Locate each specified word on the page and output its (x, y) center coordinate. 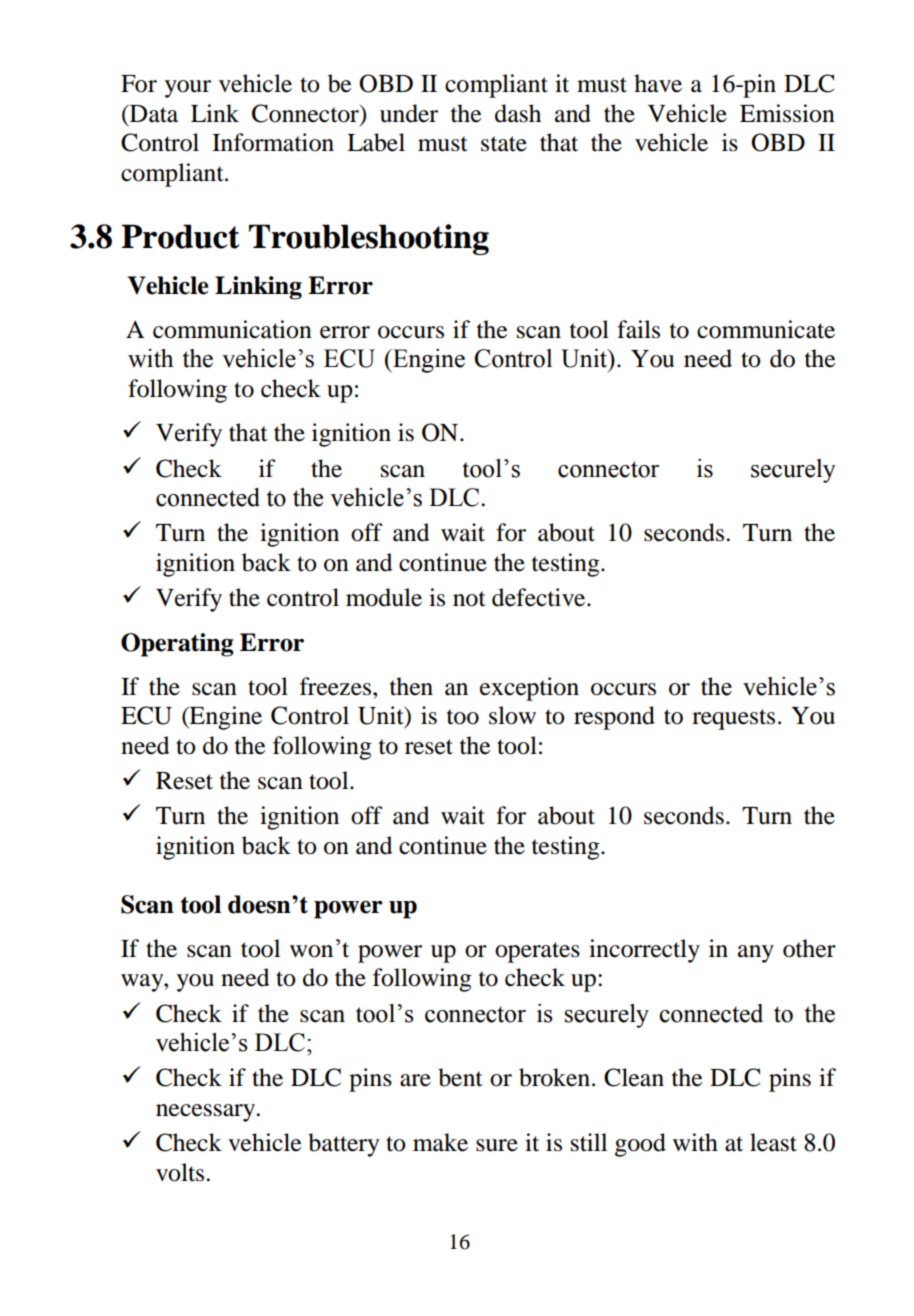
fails (638, 329)
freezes (337, 686)
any (756, 954)
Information (273, 142)
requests (733, 719)
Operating (177, 645)
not (469, 599)
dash (518, 113)
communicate (766, 329)
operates (537, 952)
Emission (787, 113)
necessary (207, 1113)
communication (232, 329)
